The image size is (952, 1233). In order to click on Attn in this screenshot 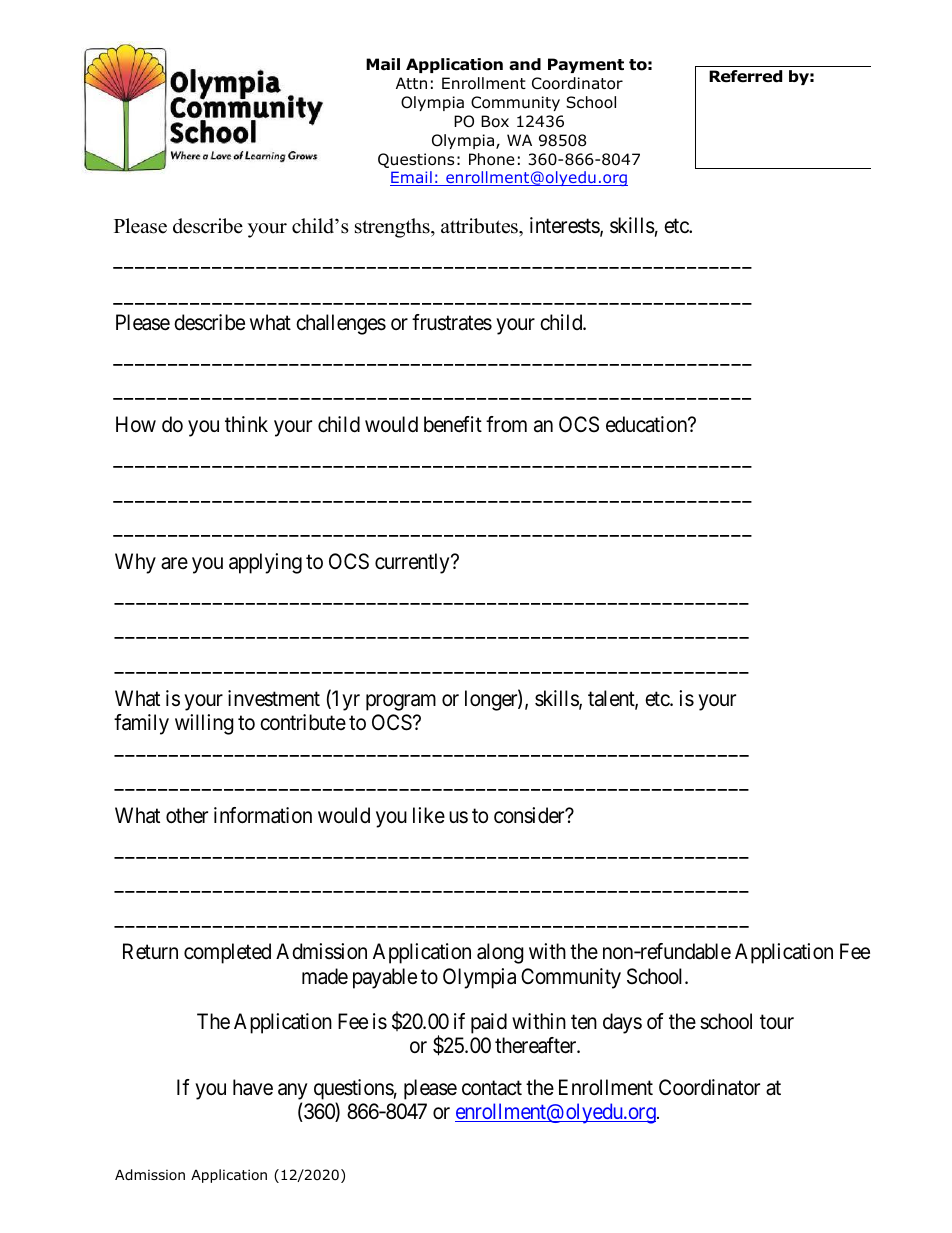, I will do `click(411, 83)`.
